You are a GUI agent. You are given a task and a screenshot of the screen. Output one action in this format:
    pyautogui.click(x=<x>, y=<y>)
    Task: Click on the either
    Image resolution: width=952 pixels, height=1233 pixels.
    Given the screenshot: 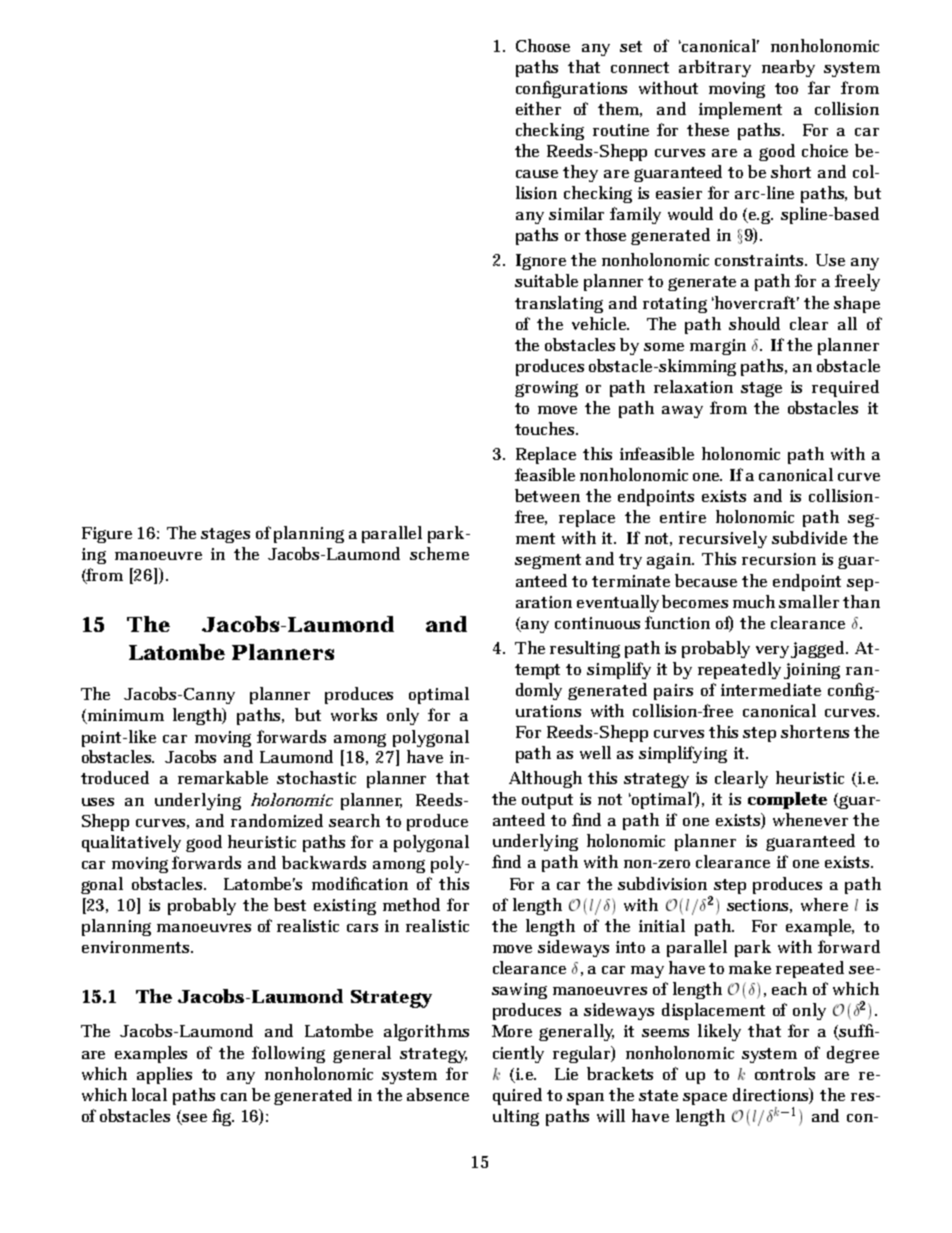 What is the action you would take?
    pyautogui.click(x=538, y=108)
